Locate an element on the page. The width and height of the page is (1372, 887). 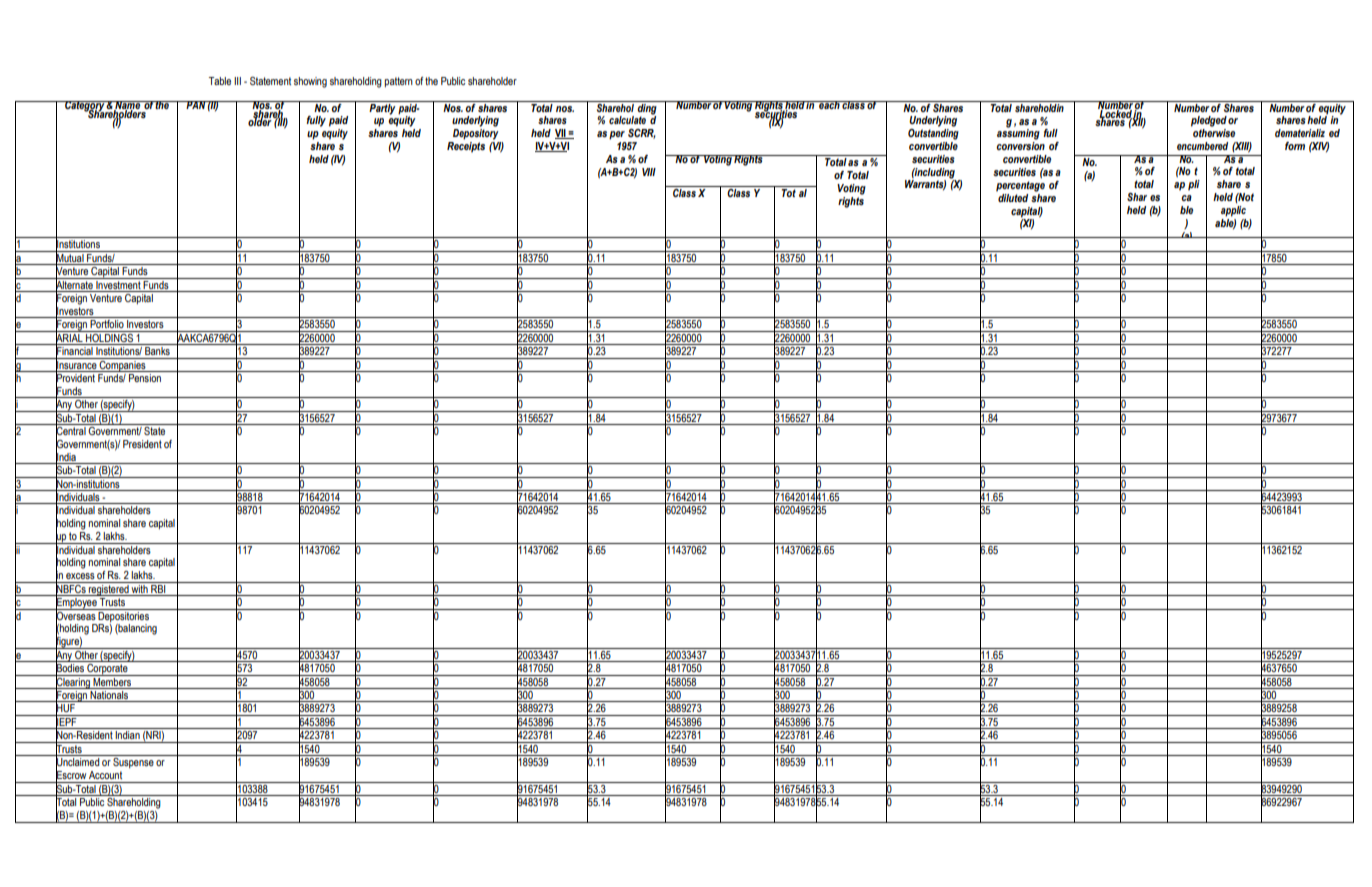
pledged is located at coordinates (1209, 121).
